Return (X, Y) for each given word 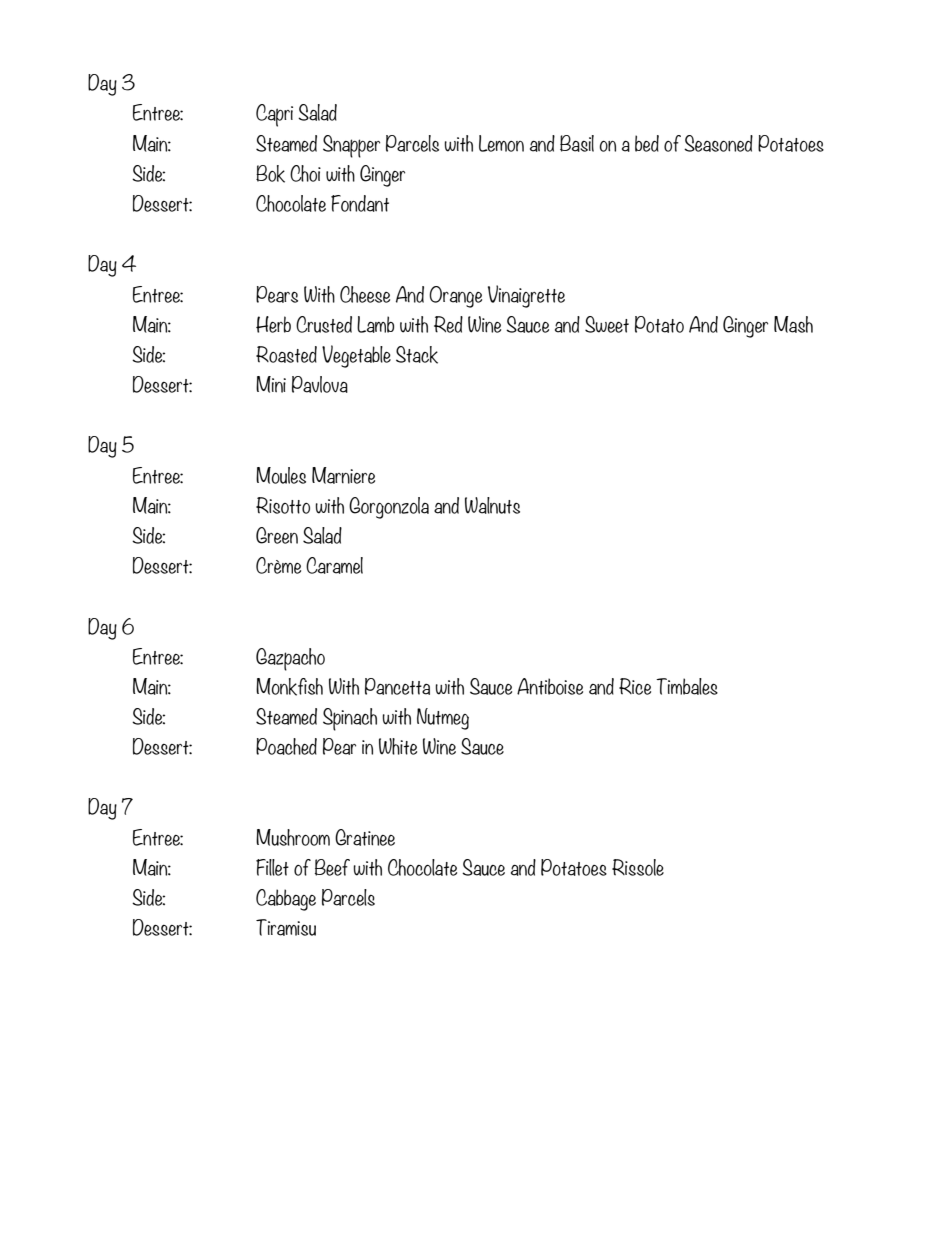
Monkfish (289, 687)
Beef (332, 867)
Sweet (607, 324)
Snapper (351, 146)
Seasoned (718, 143)
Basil (577, 143)
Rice (635, 686)
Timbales (687, 686)
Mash (793, 324)
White (398, 746)
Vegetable (356, 356)
